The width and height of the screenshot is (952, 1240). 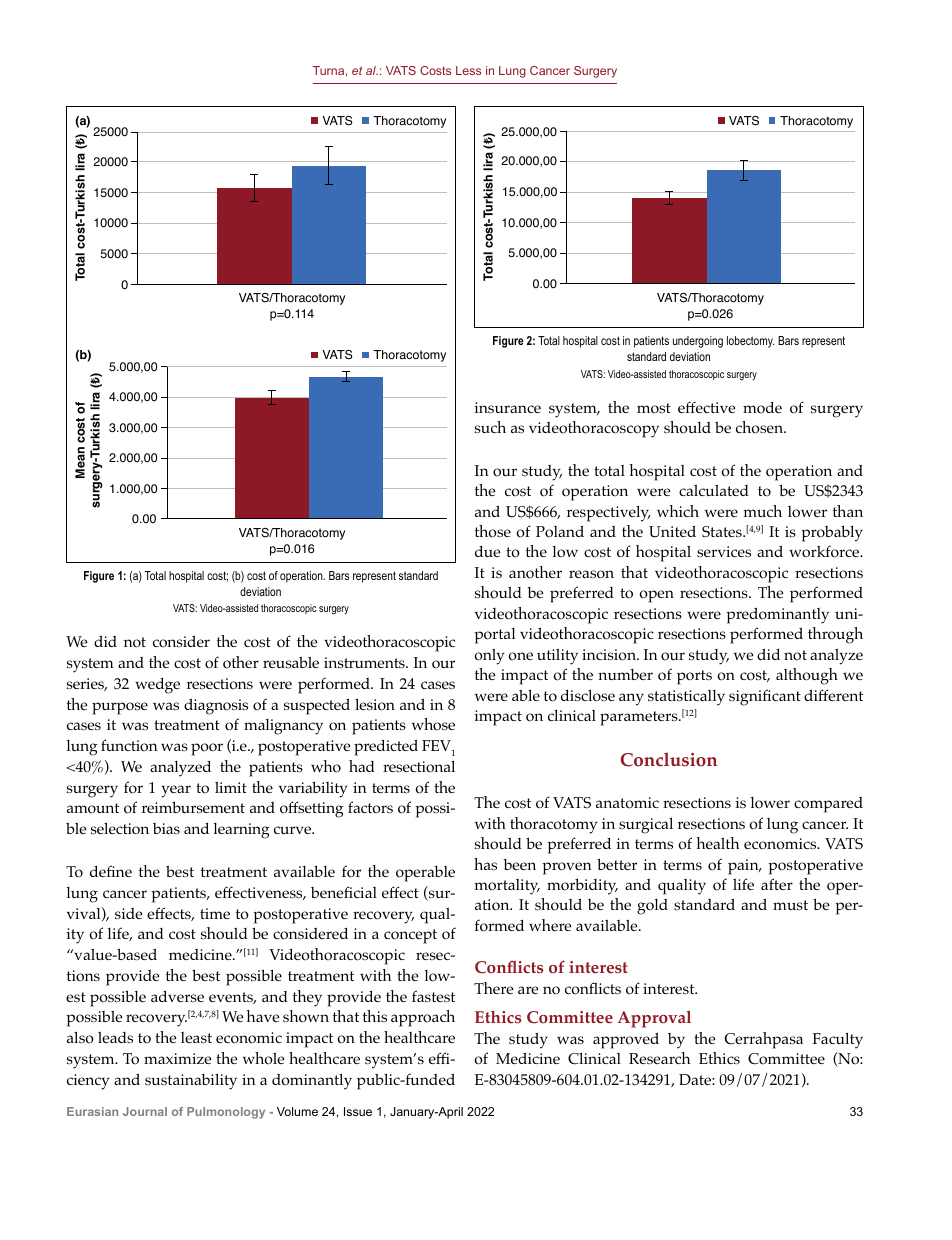 I want to click on sustainability, so click(x=191, y=1081).
